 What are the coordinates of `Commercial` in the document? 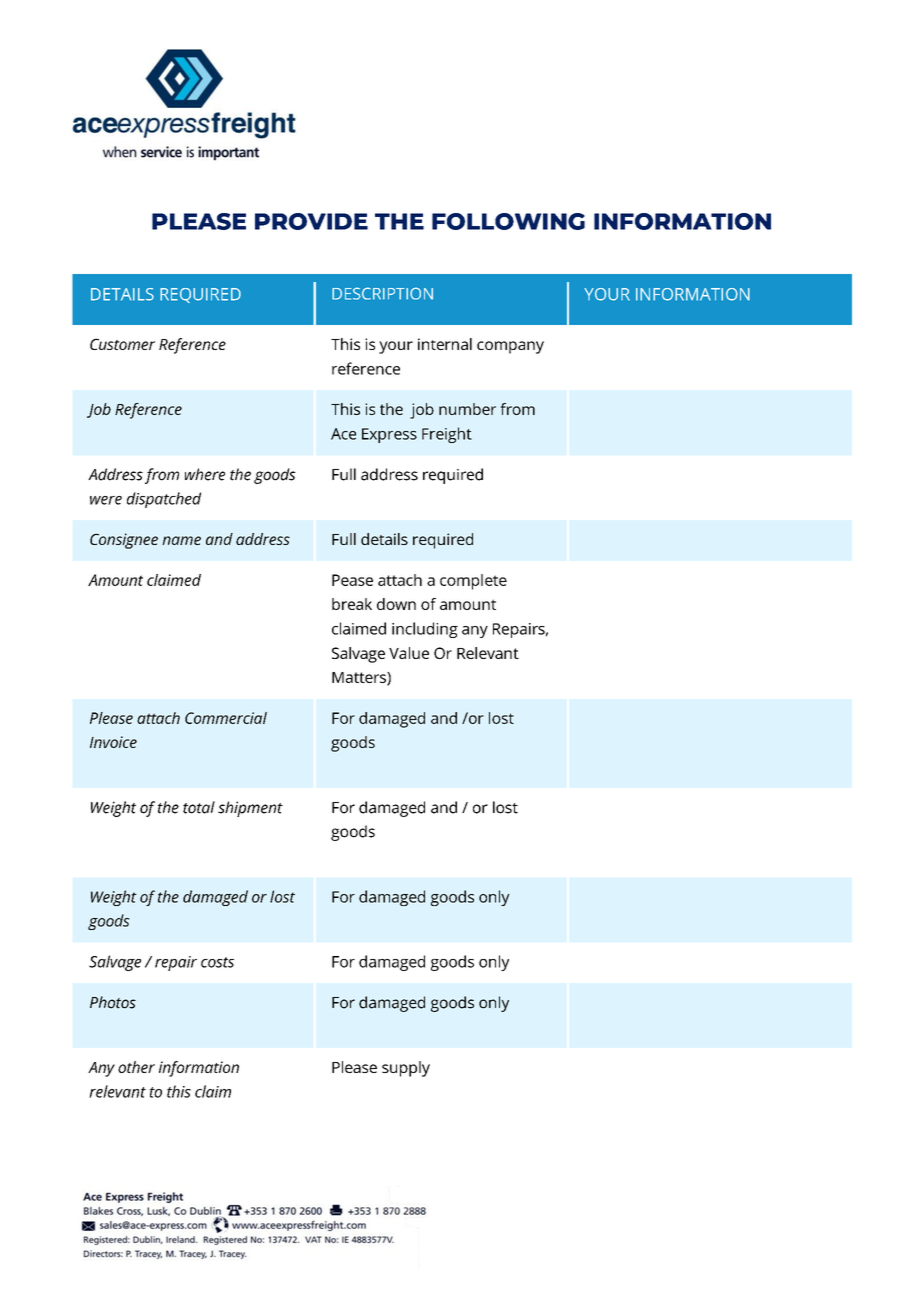 It's located at (226, 718).
